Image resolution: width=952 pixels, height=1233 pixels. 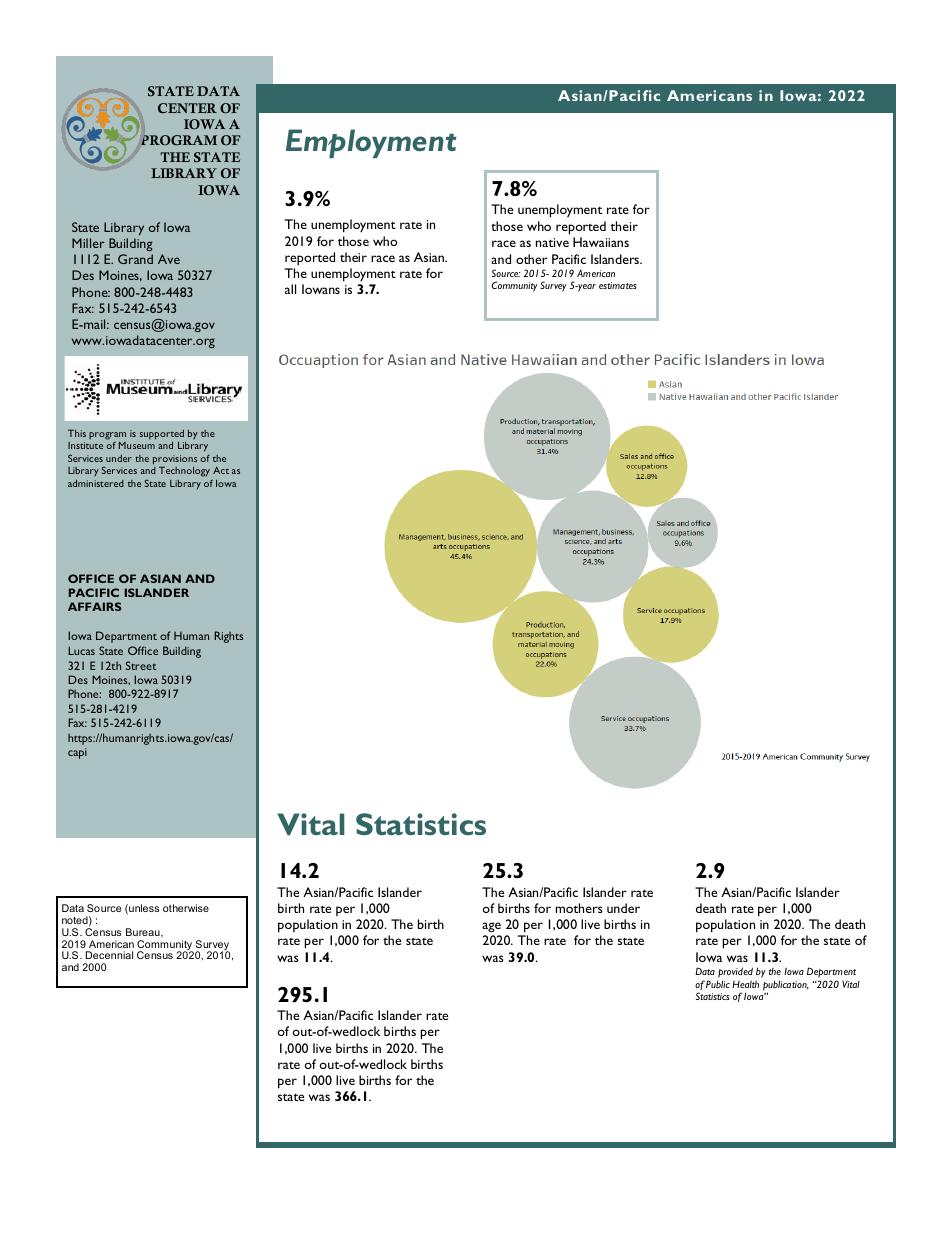 I want to click on Street, so click(x=141, y=665).
